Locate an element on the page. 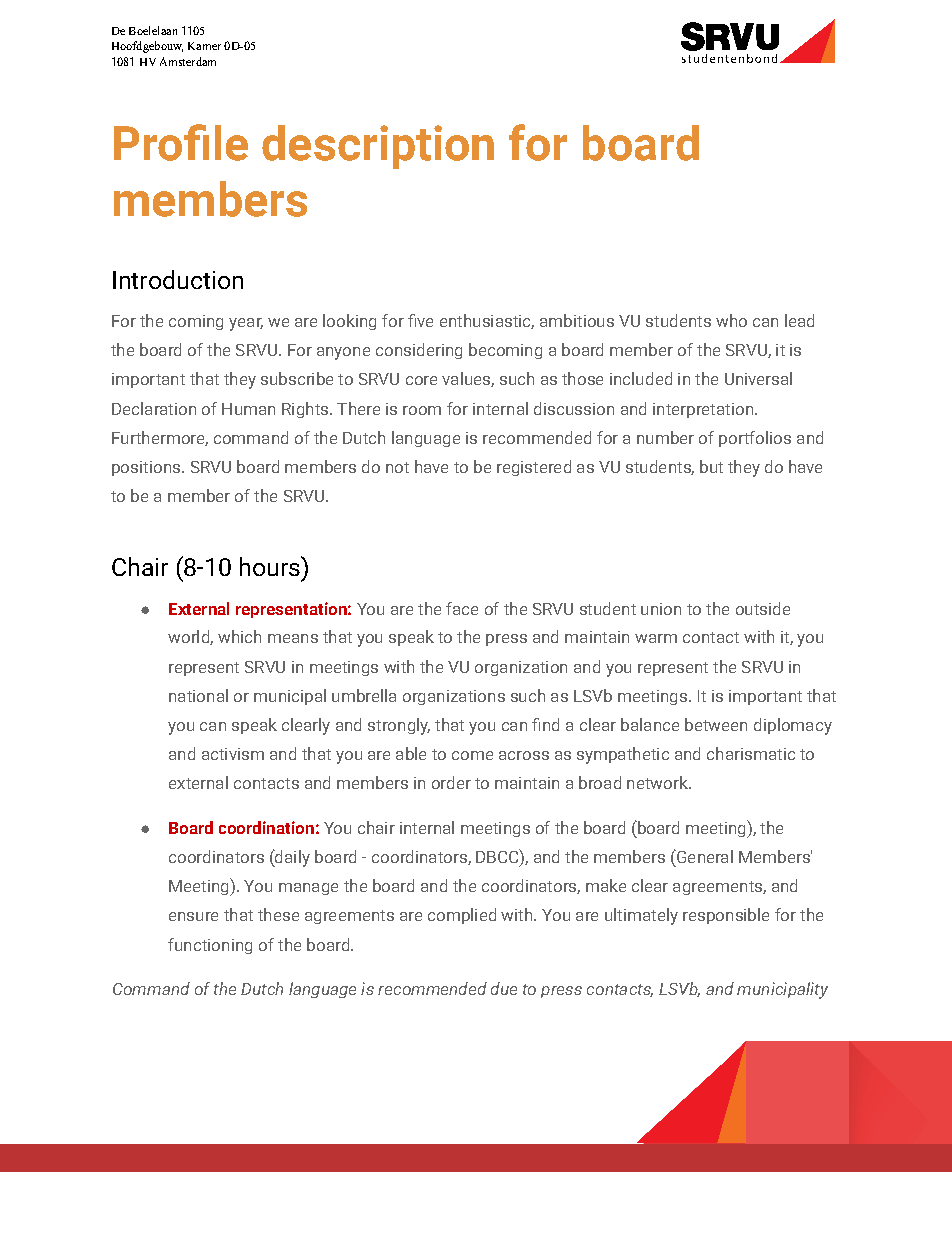 Image resolution: width=952 pixels, height=1233 pixels. who is located at coordinates (731, 320).
